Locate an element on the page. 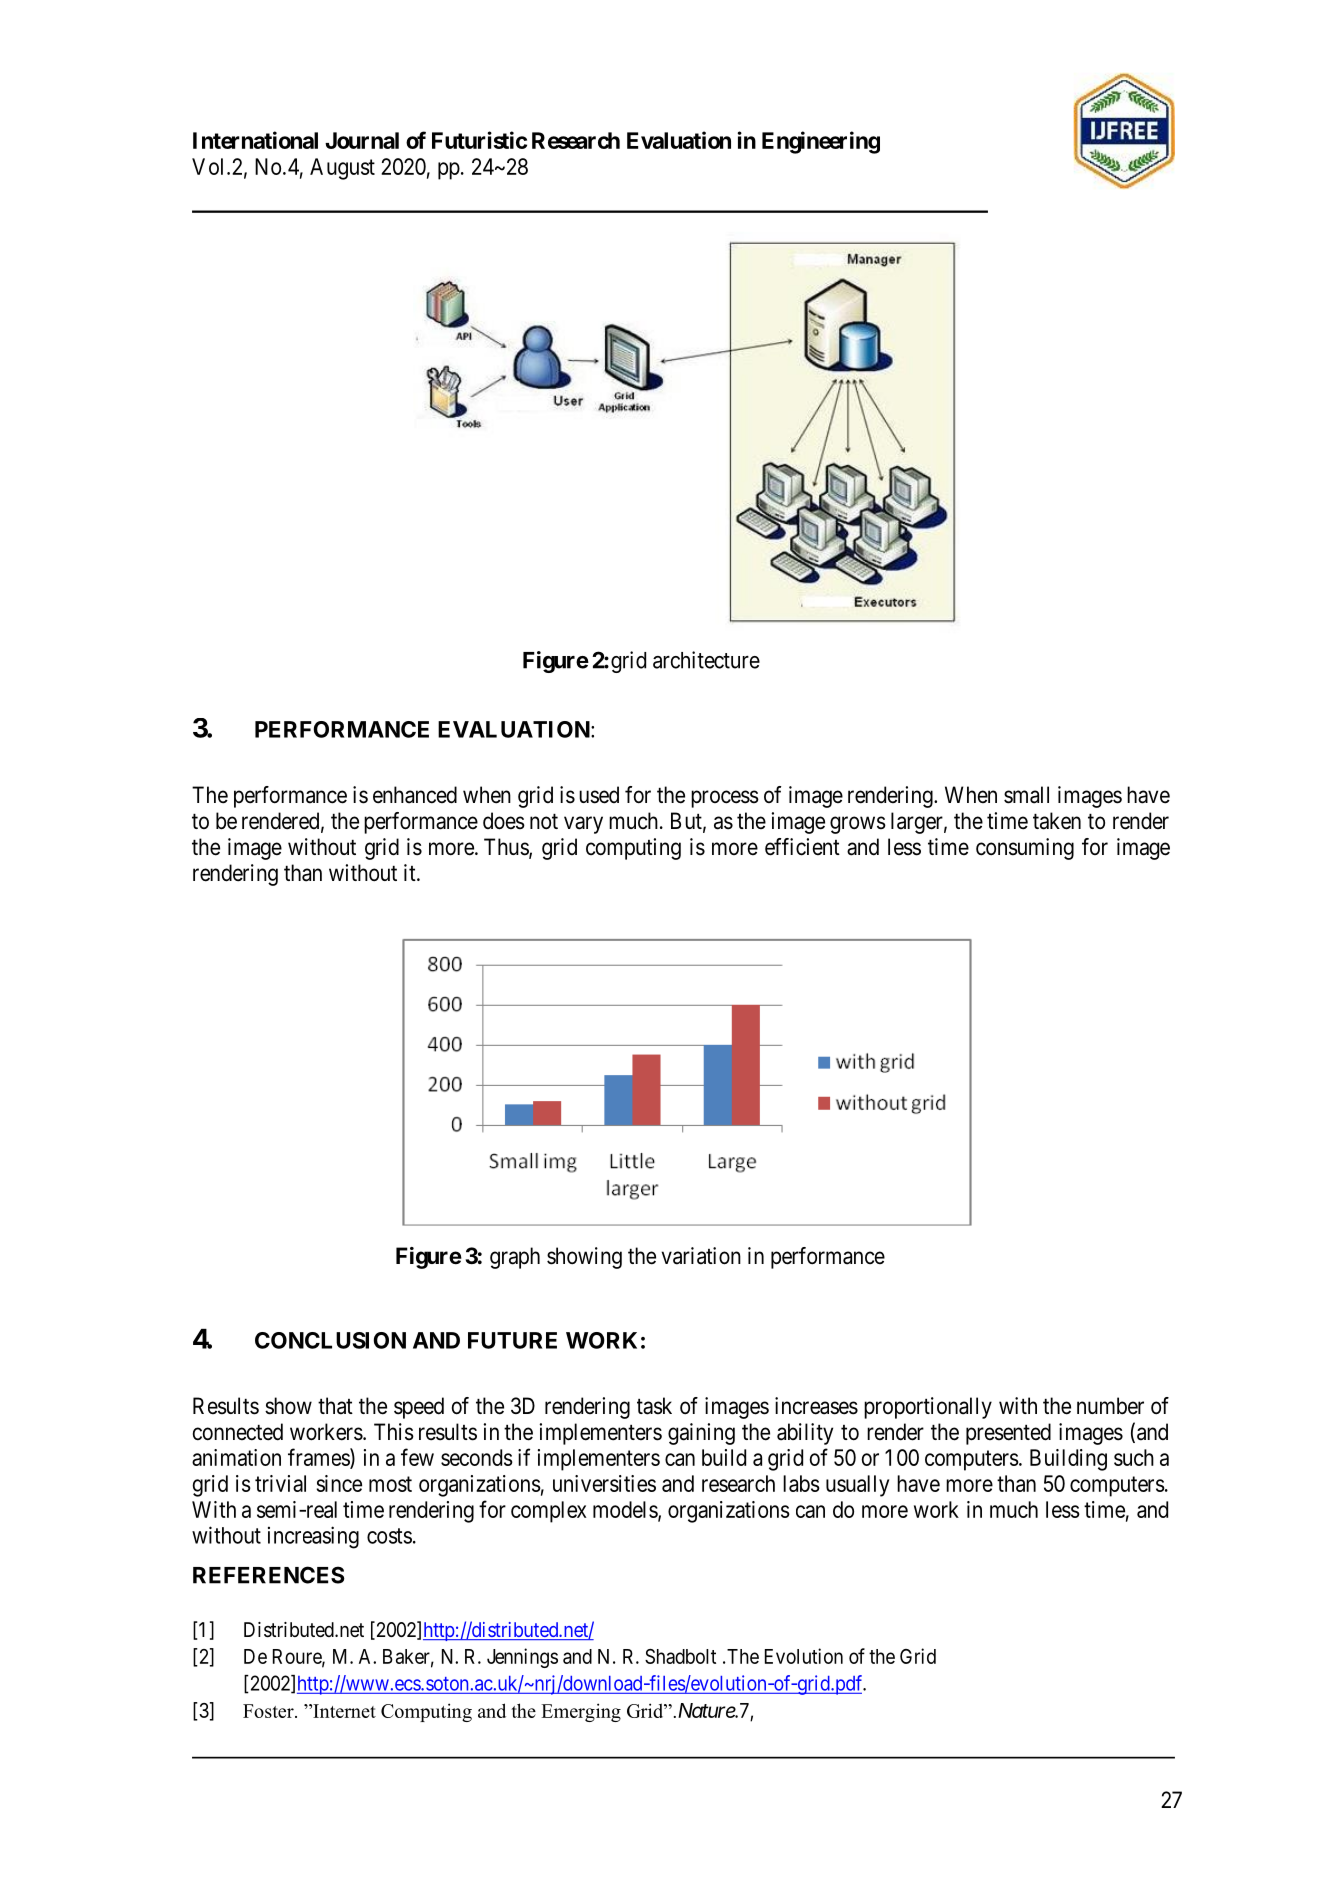  Engineering is located at coordinates (821, 142).
